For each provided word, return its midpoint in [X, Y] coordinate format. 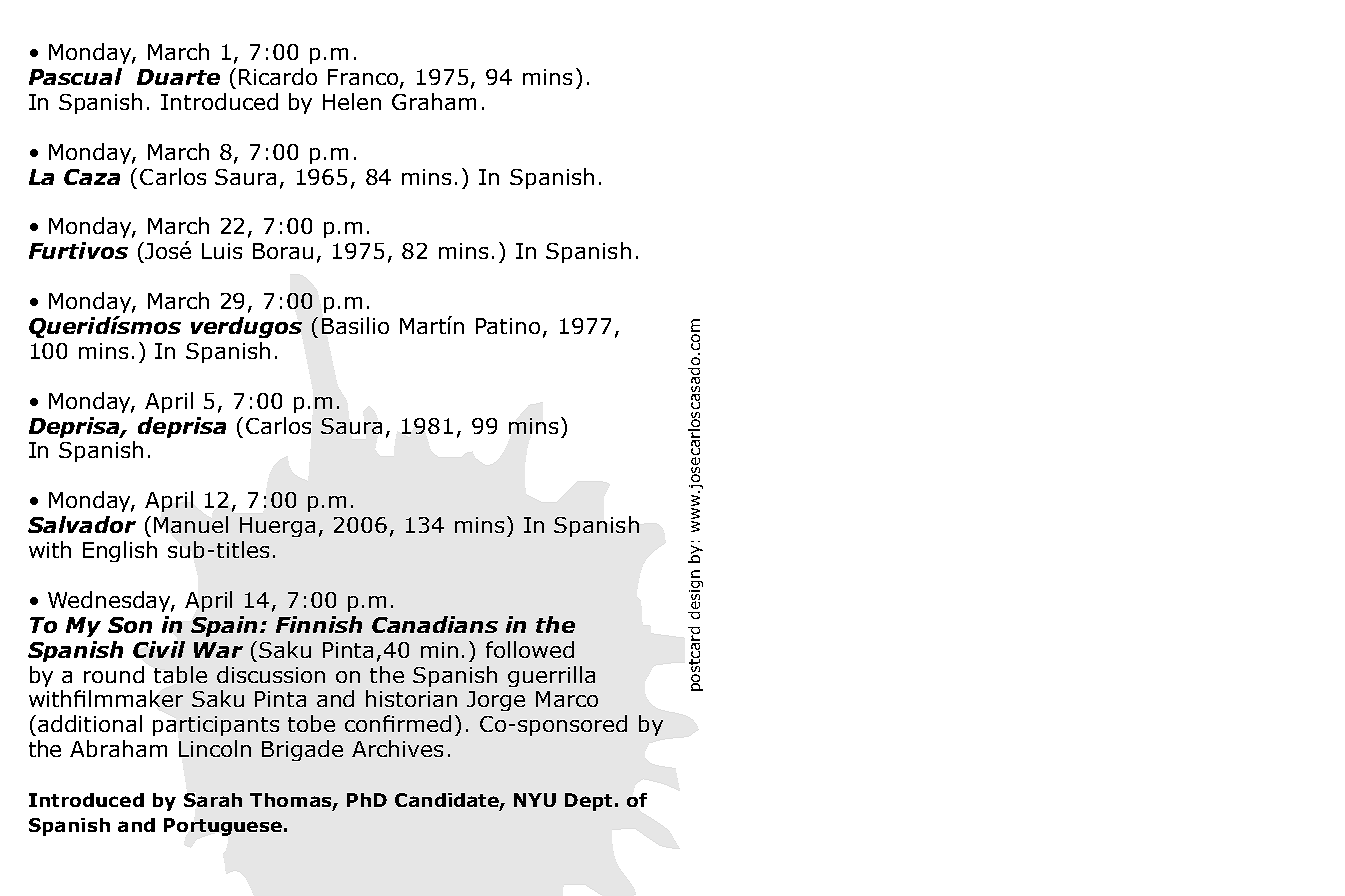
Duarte [178, 77]
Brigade [302, 750]
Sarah [213, 800]
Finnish [319, 624]
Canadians [435, 624]
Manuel [191, 524]
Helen [352, 101]
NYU [535, 800]
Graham [434, 101]
